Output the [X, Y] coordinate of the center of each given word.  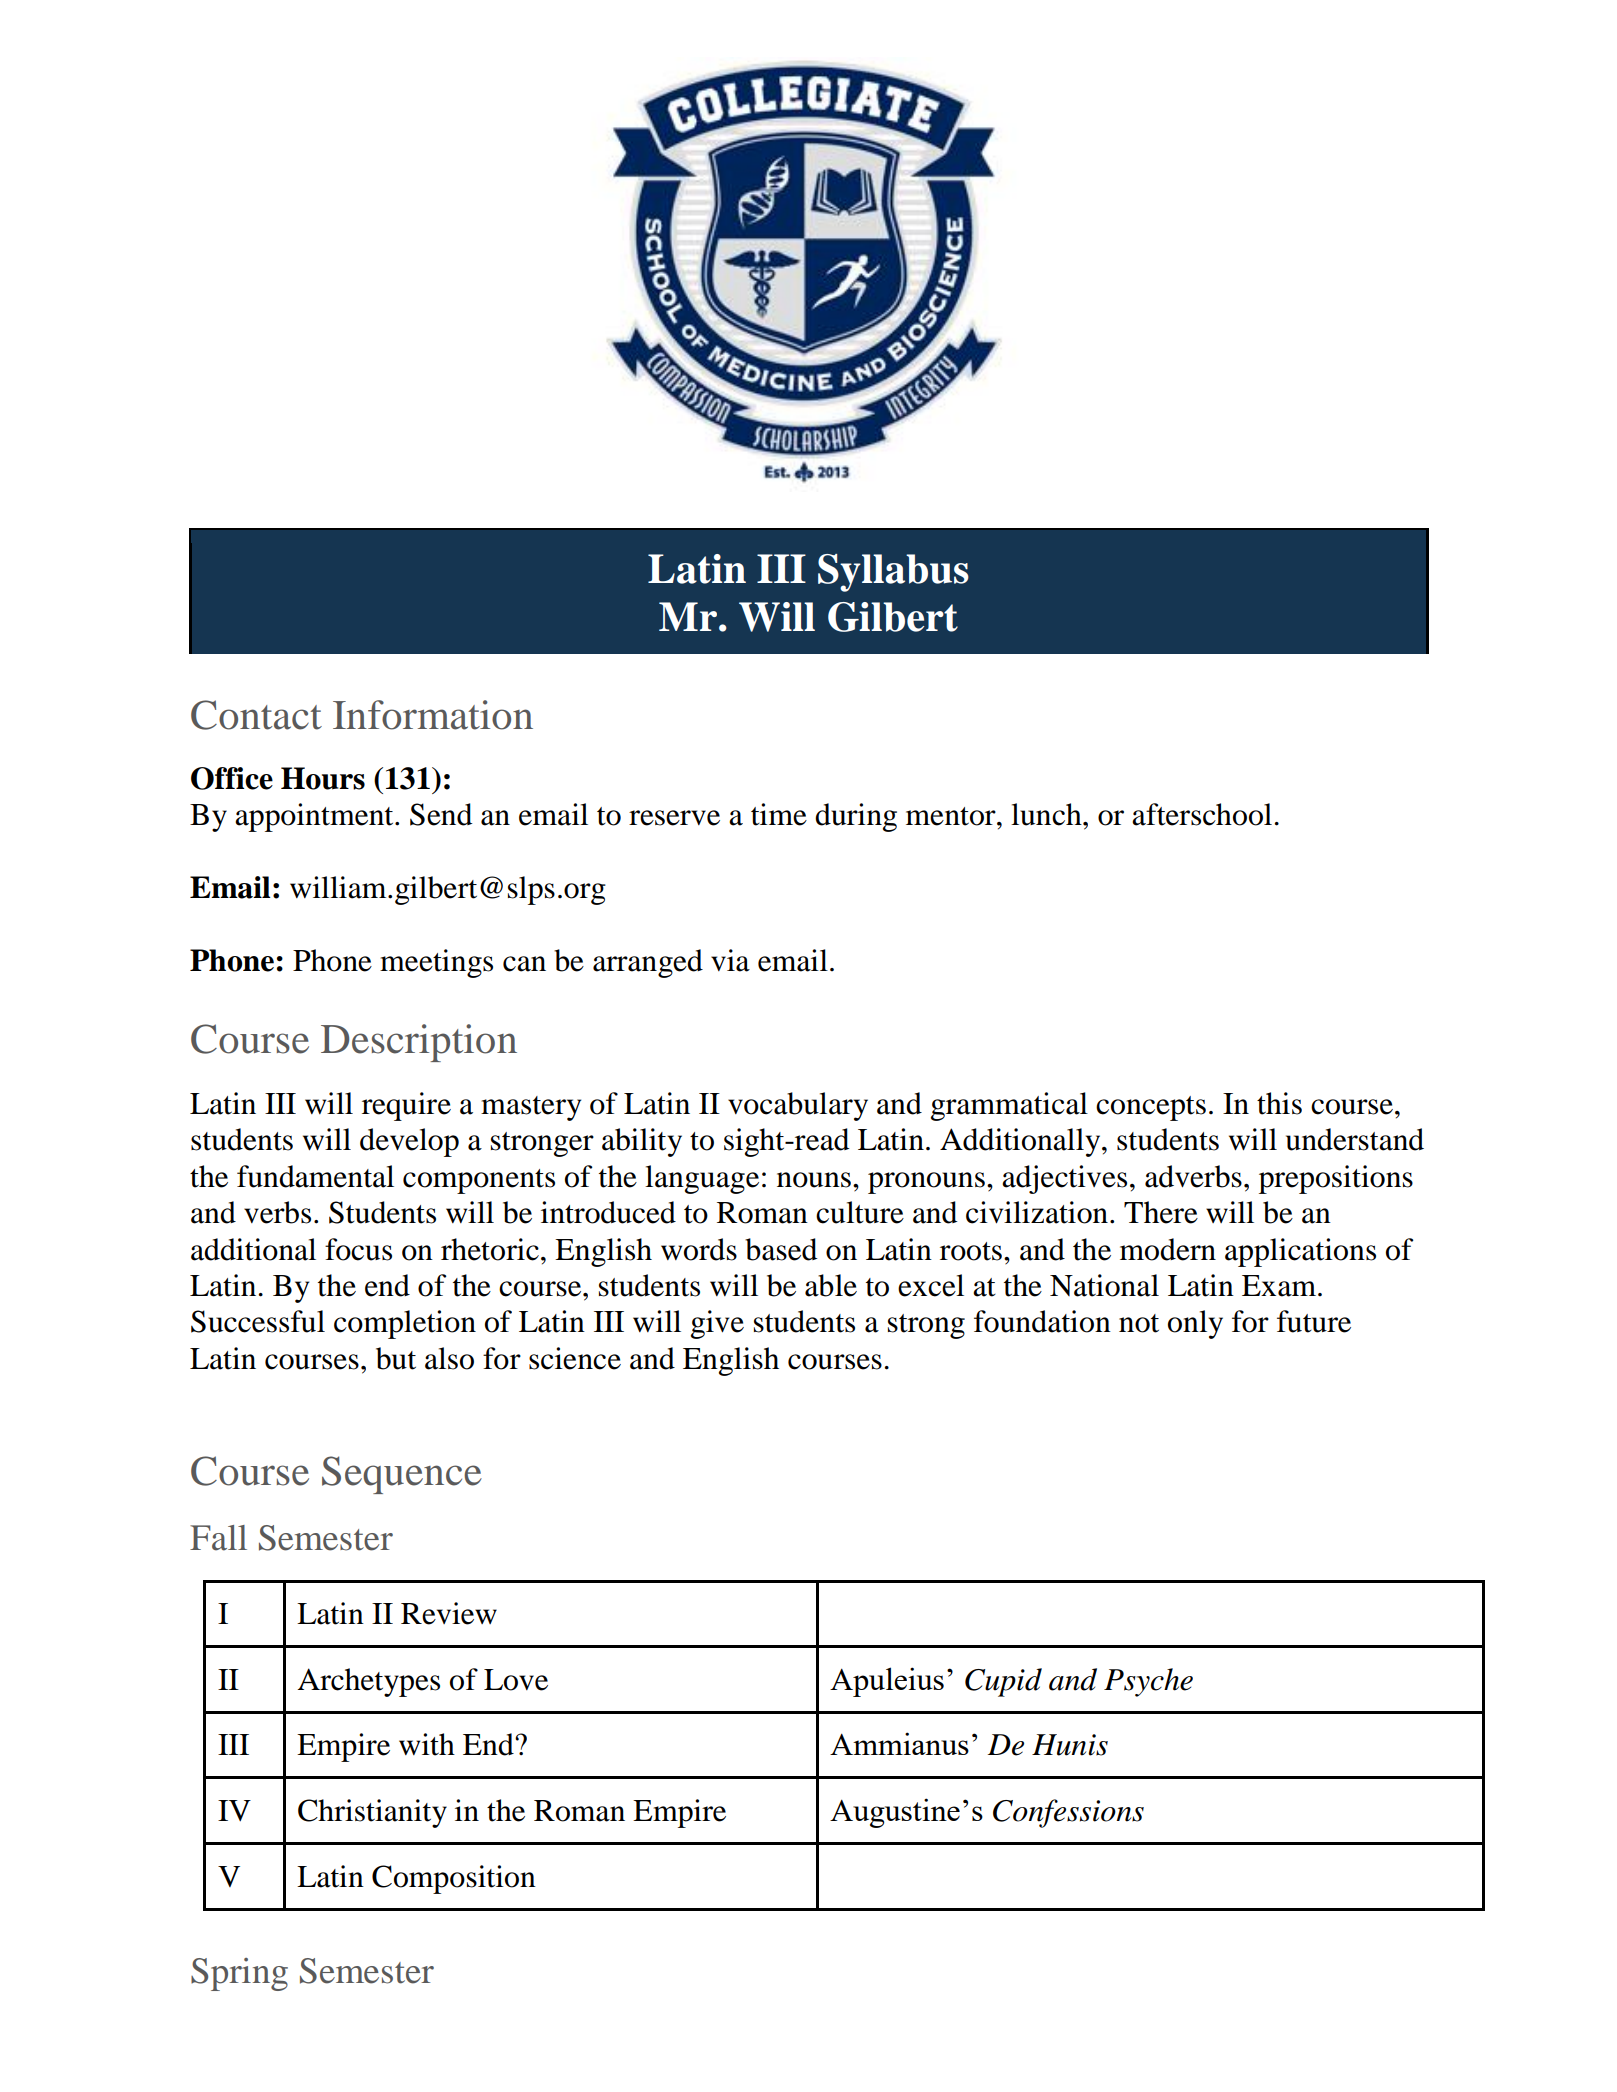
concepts [1151, 1108]
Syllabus [893, 573]
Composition [454, 1879]
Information [433, 715]
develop [409, 1142]
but [396, 1358]
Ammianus [899, 1743]
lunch [1047, 814]
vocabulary [798, 1106]
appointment [315, 817]
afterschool [1202, 814]
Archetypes [368, 1682]
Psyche [1148, 1682]
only [1195, 1324]
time [779, 814]
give [717, 1324]
